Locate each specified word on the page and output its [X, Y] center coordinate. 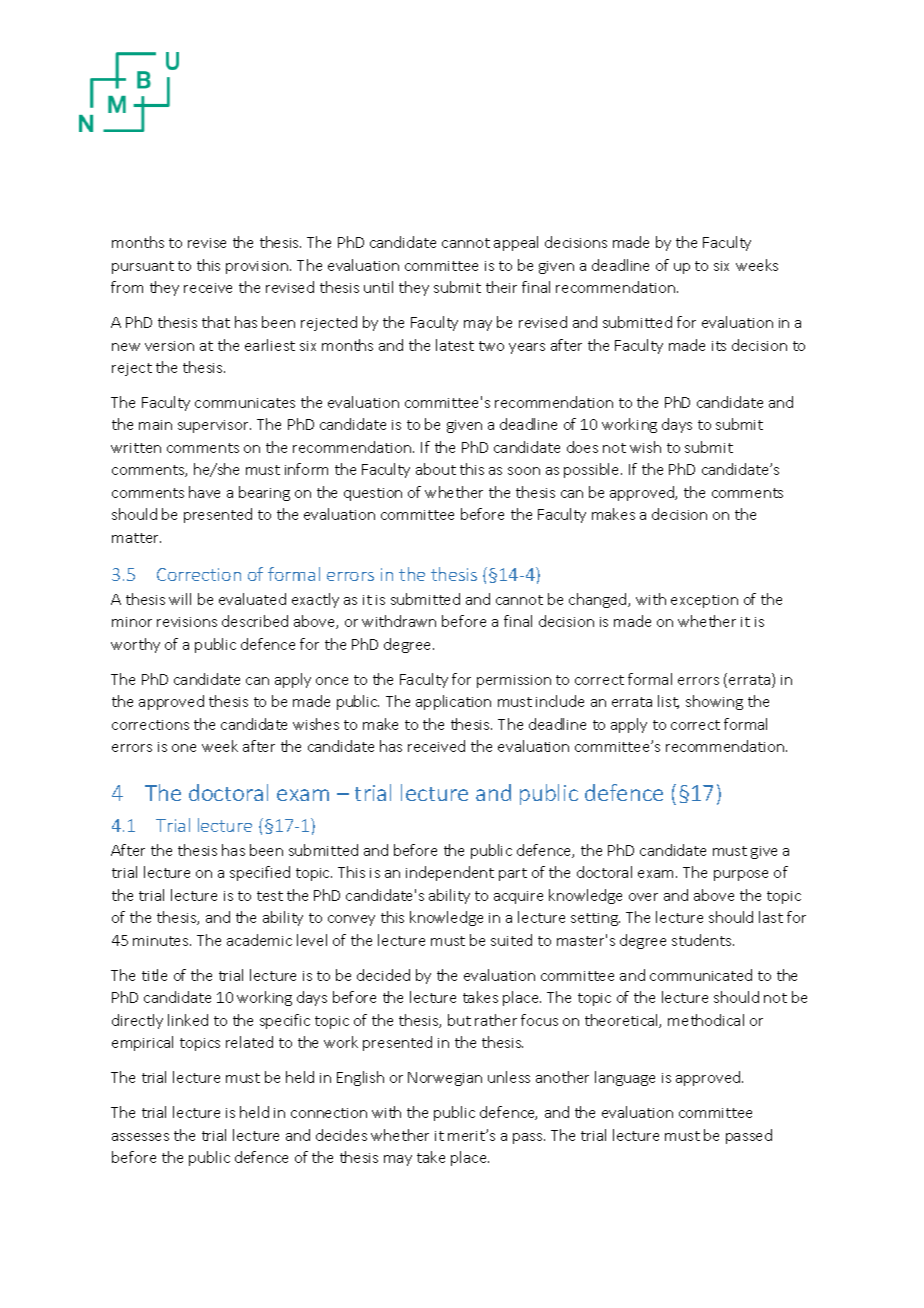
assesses [140, 1137]
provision [258, 267]
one [184, 748]
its [719, 346]
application [453, 702]
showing [714, 702]
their [501, 287]
